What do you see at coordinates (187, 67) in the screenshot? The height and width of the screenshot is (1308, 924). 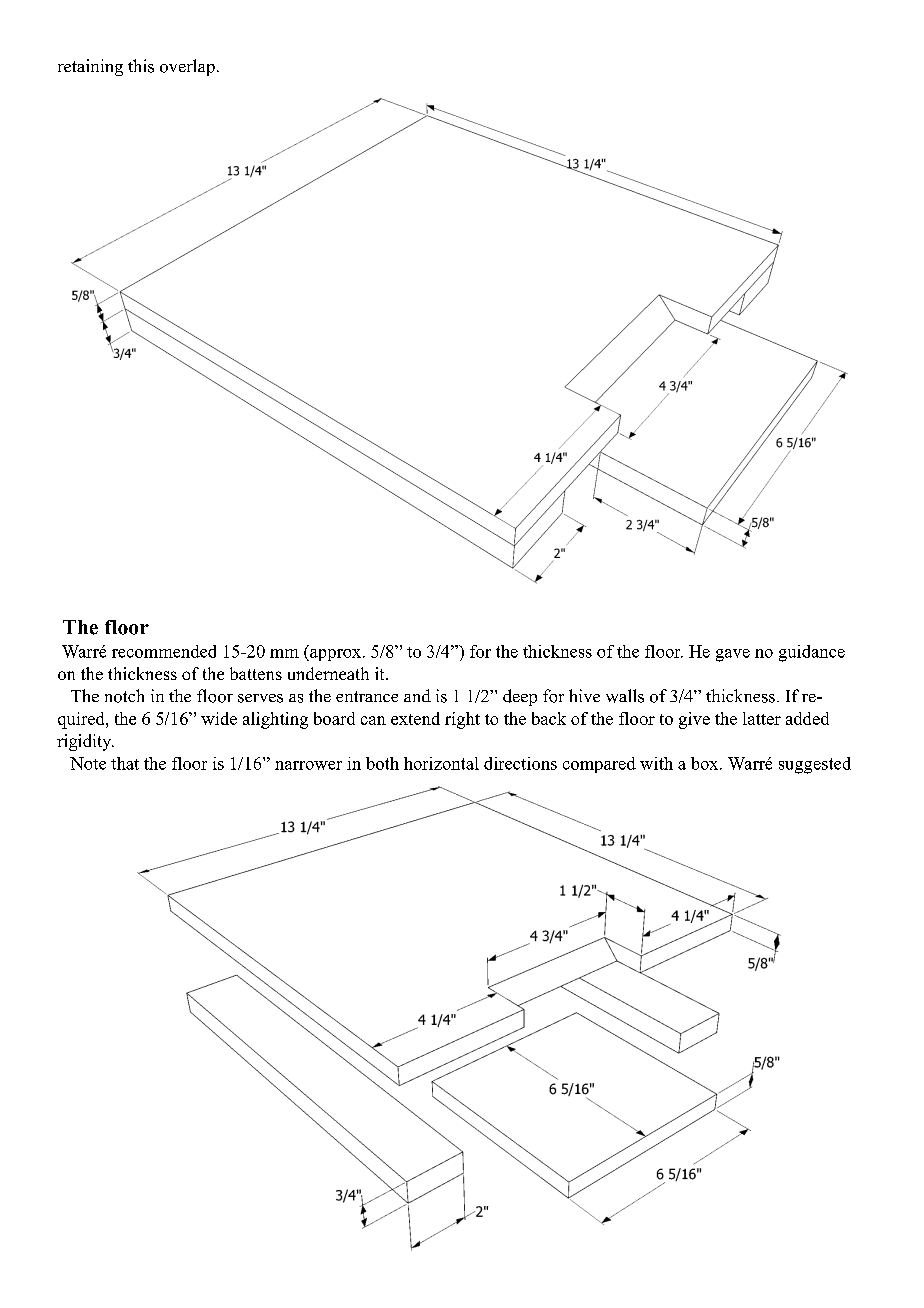 I see `overlap` at bounding box center [187, 67].
